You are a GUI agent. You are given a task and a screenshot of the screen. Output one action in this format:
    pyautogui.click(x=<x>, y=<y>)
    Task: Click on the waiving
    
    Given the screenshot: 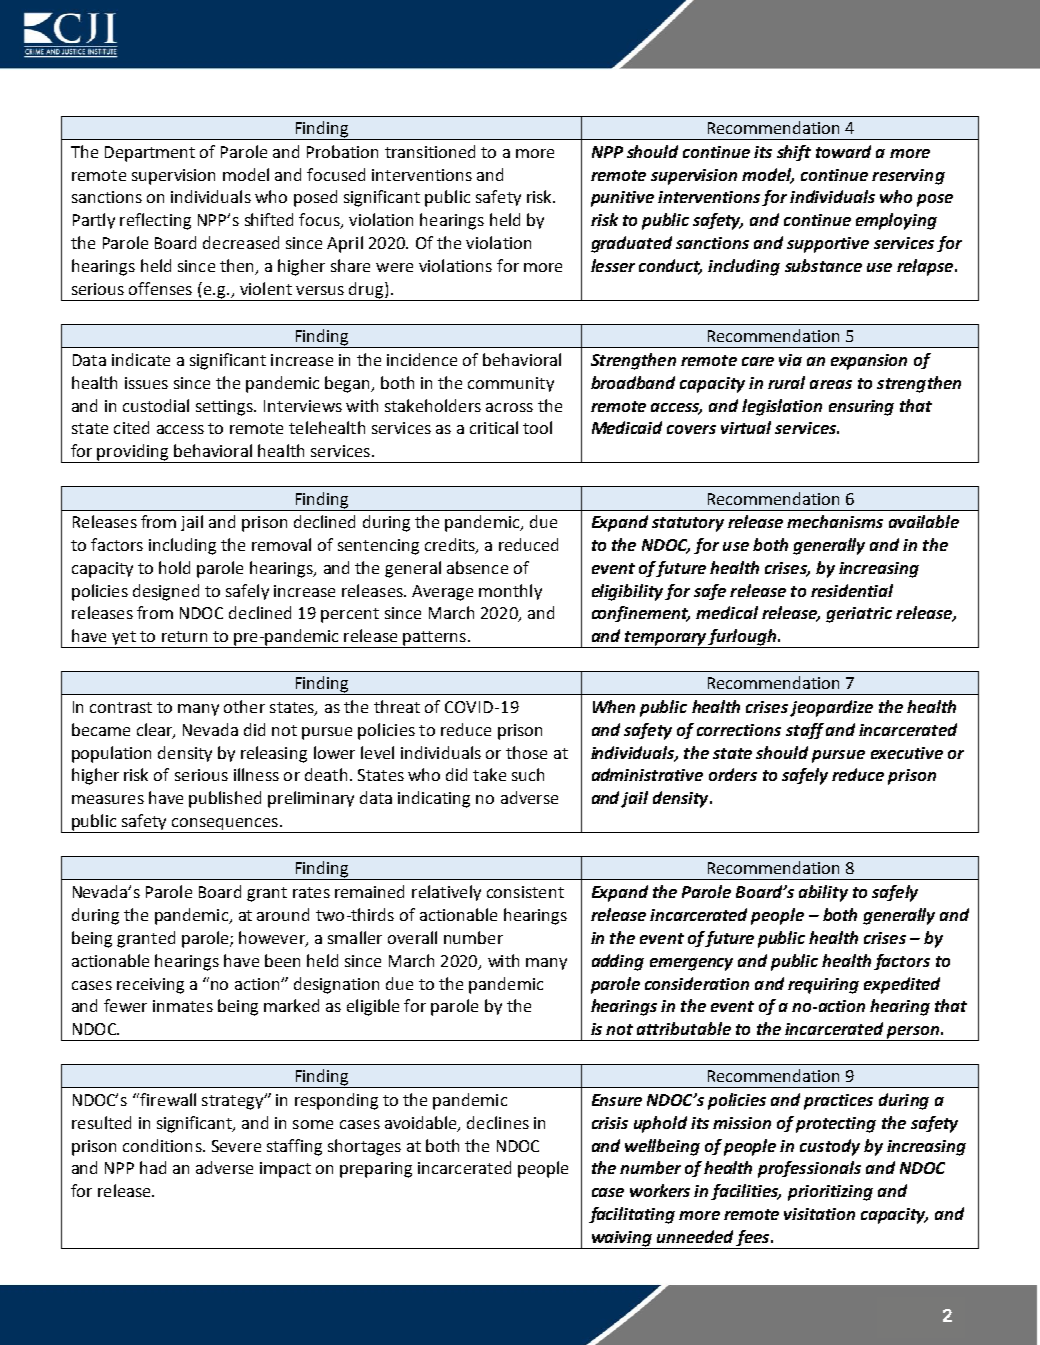 What is the action you would take?
    pyautogui.click(x=622, y=1239)
